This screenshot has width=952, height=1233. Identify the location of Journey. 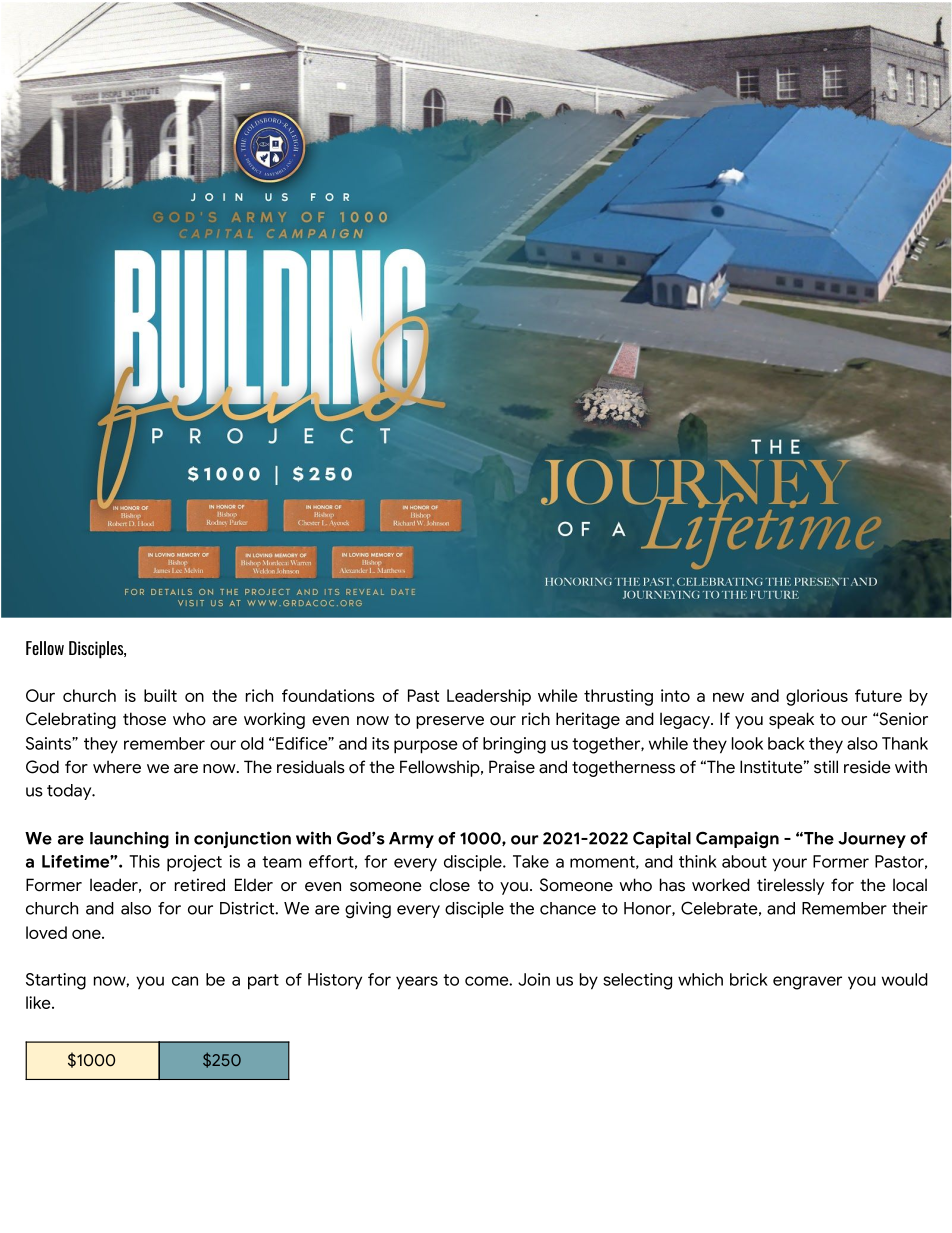
(872, 840).
